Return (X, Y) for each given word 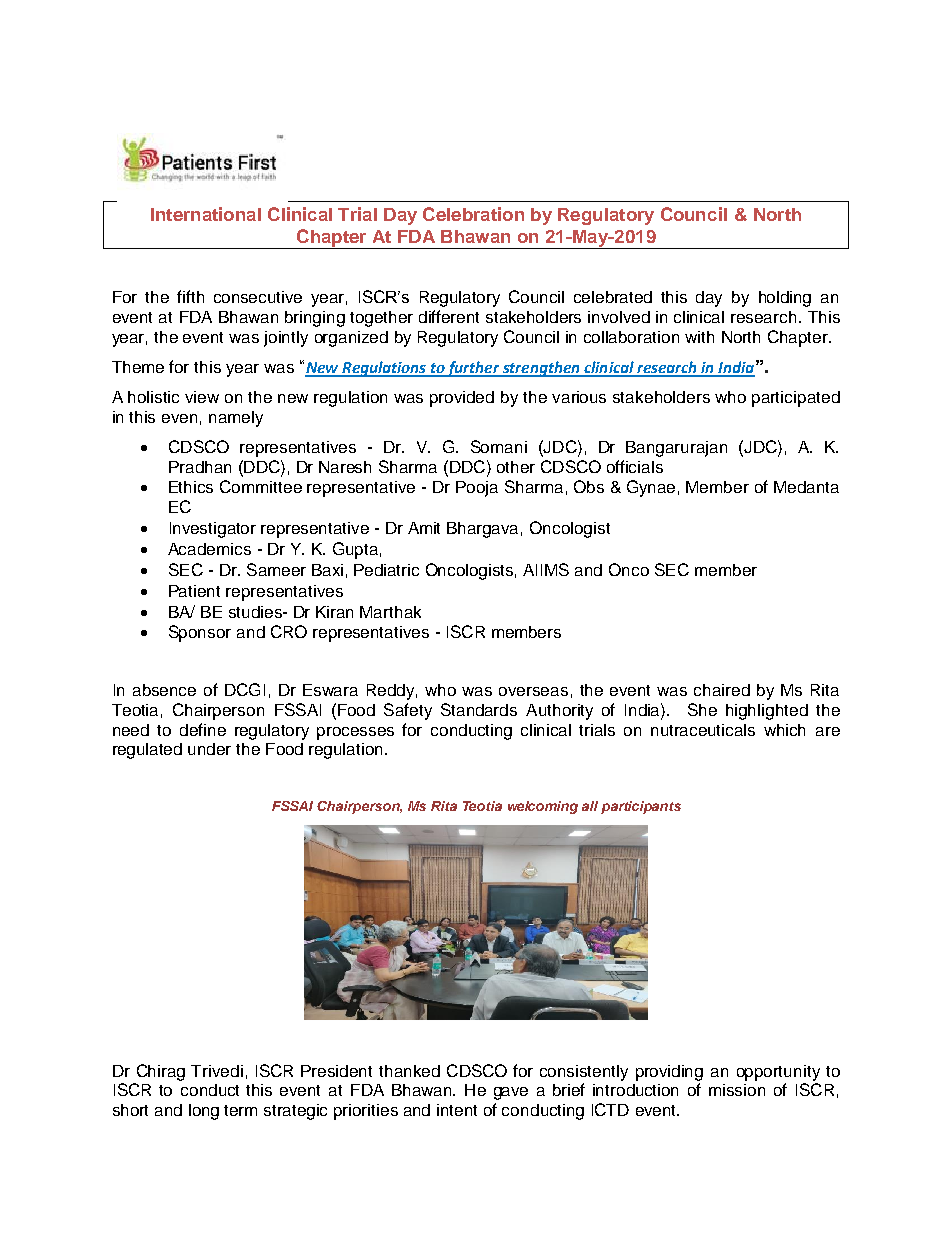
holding (785, 299)
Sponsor (200, 633)
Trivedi (217, 1071)
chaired (722, 690)
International (206, 214)
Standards (479, 709)
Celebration (473, 214)
